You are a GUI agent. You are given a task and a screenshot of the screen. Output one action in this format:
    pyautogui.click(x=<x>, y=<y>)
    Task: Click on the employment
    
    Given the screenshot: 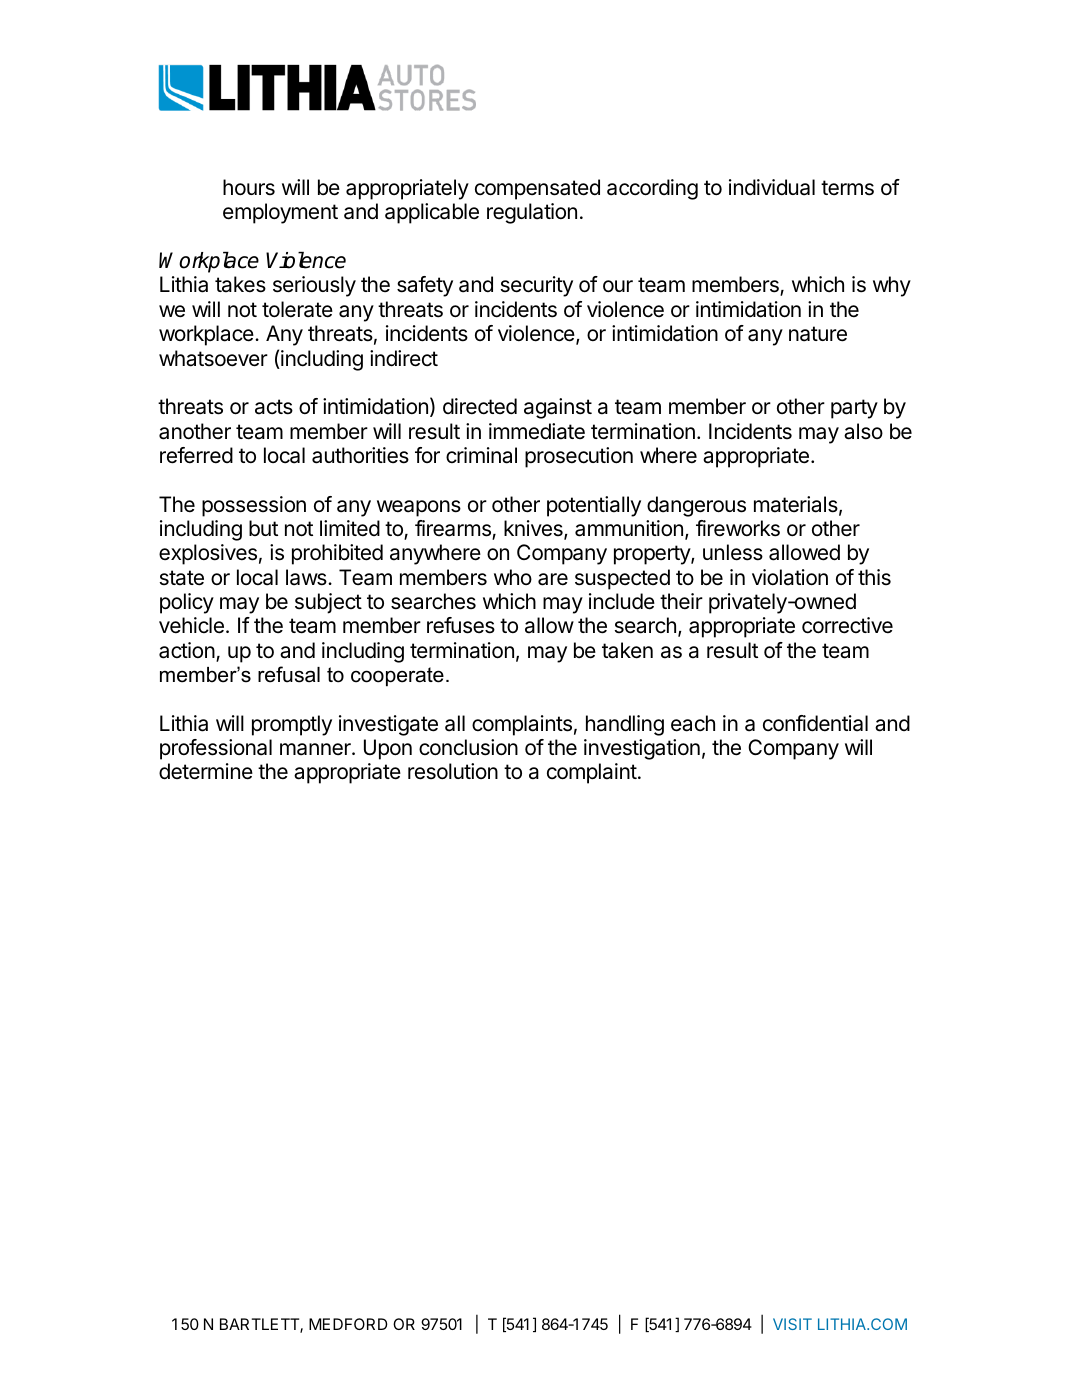 What is the action you would take?
    pyautogui.click(x=280, y=213)
